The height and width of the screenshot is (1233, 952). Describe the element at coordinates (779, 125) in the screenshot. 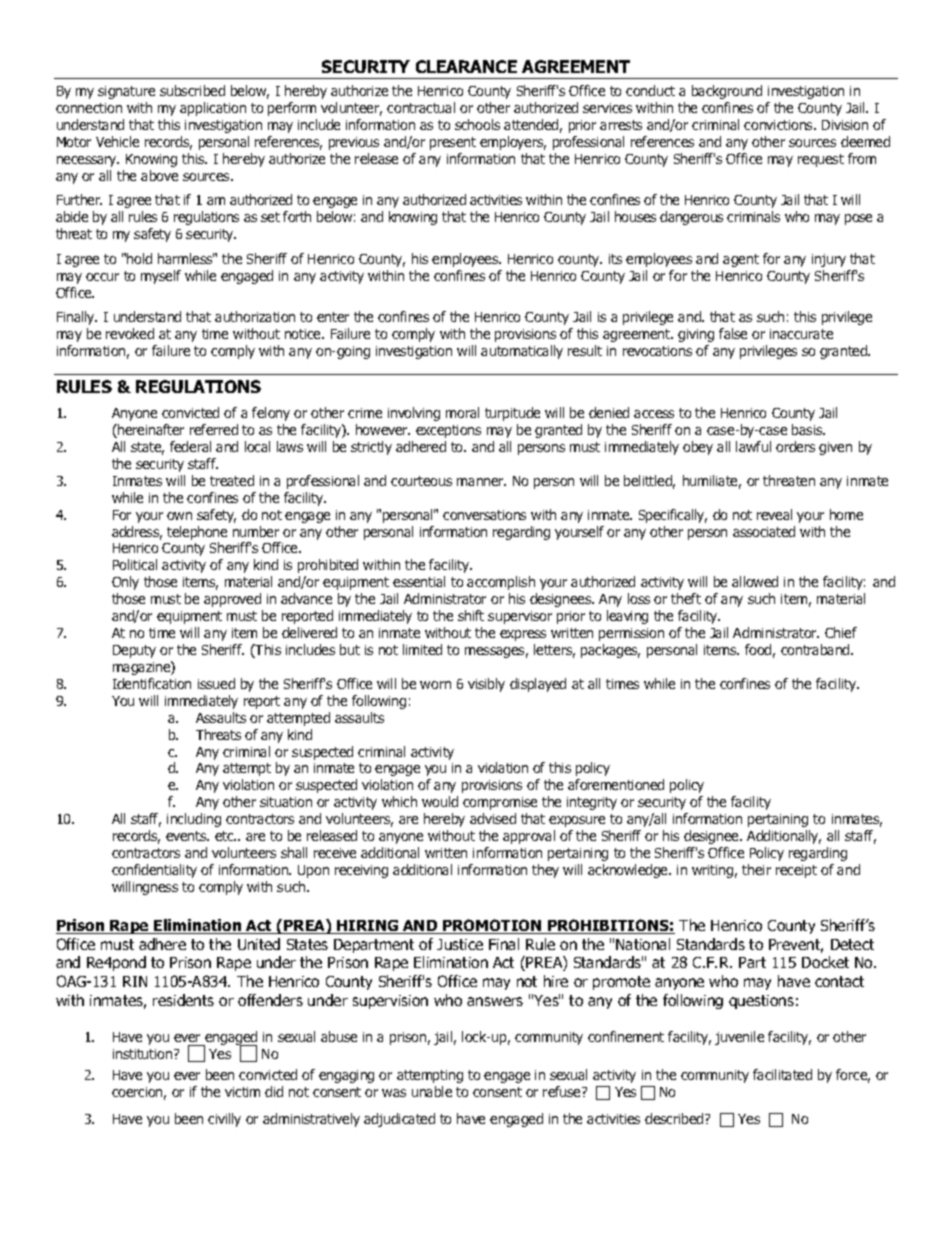

I see `convictions` at that location.
